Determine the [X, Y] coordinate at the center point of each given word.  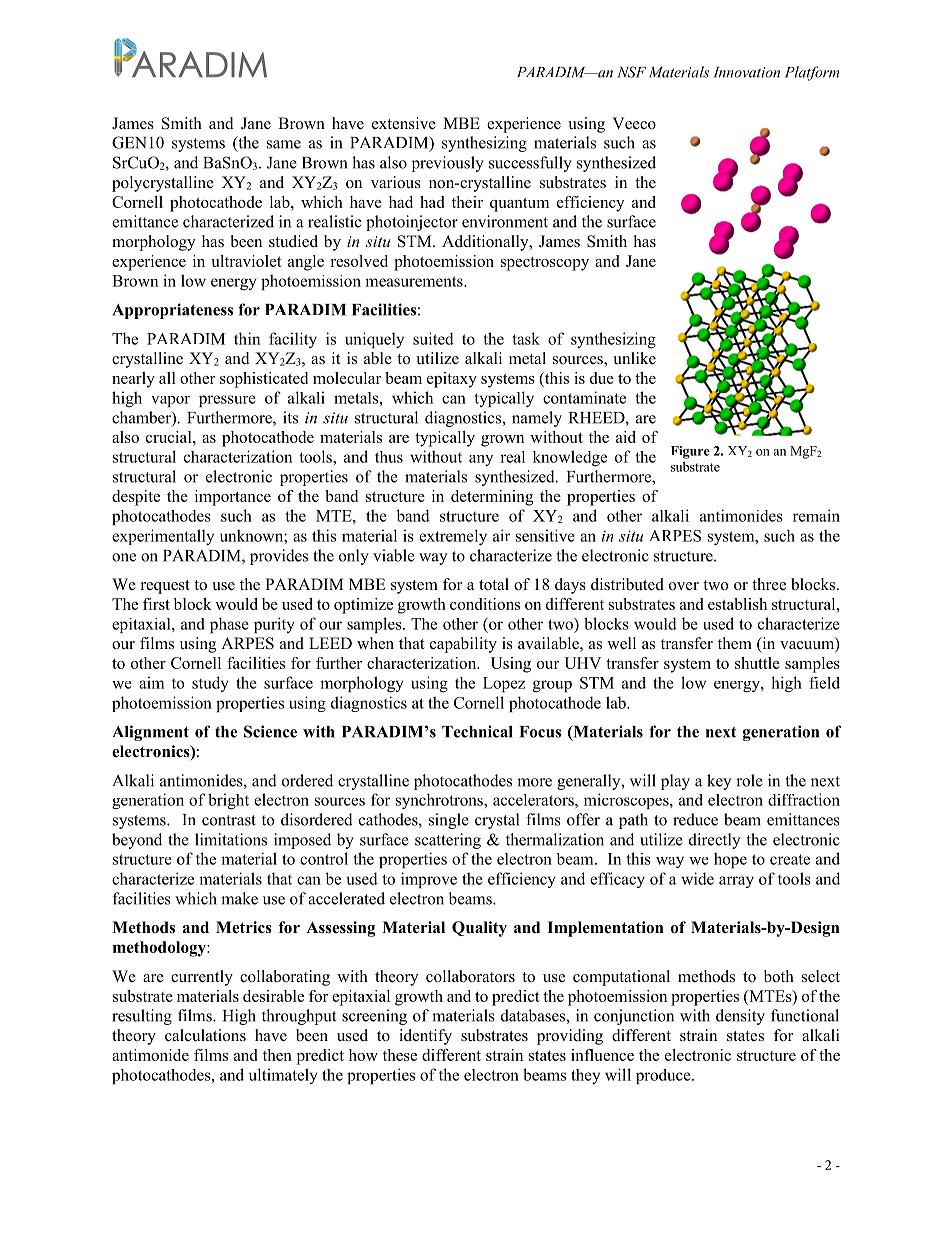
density [740, 1017]
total [494, 584]
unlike [634, 358]
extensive [404, 123]
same [284, 144]
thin [247, 338]
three [769, 584]
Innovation [746, 72]
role [749, 780]
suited [433, 338]
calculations [205, 1035]
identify [425, 1037]
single [449, 821]
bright [228, 801]
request [165, 587]
